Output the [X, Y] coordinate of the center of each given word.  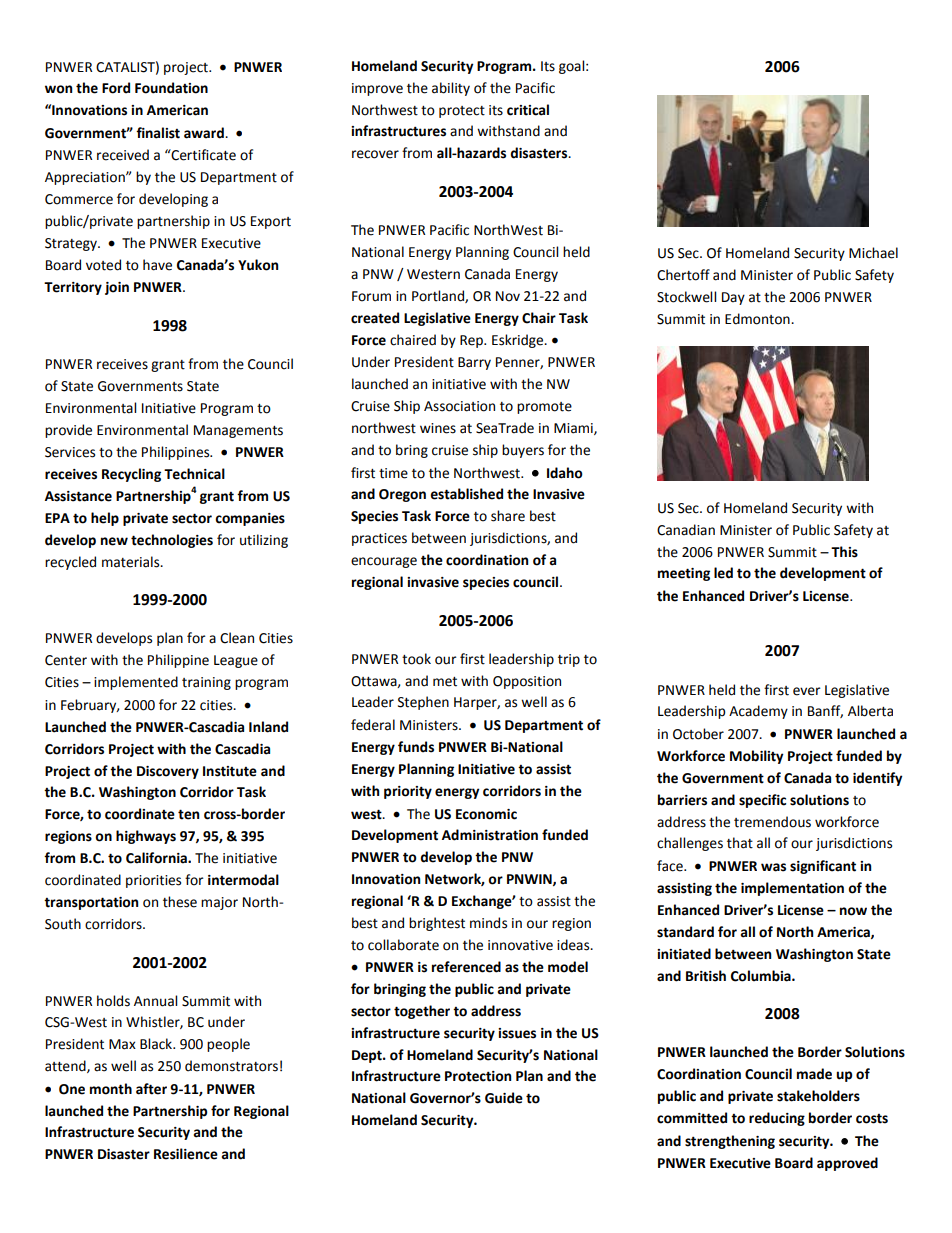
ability [451, 89]
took [416, 659]
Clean [237, 638]
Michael [873, 253]
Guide [504, 1098]
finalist [158, 133]
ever [807, 691]
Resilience [186, 1154]
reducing [777, 1119]
